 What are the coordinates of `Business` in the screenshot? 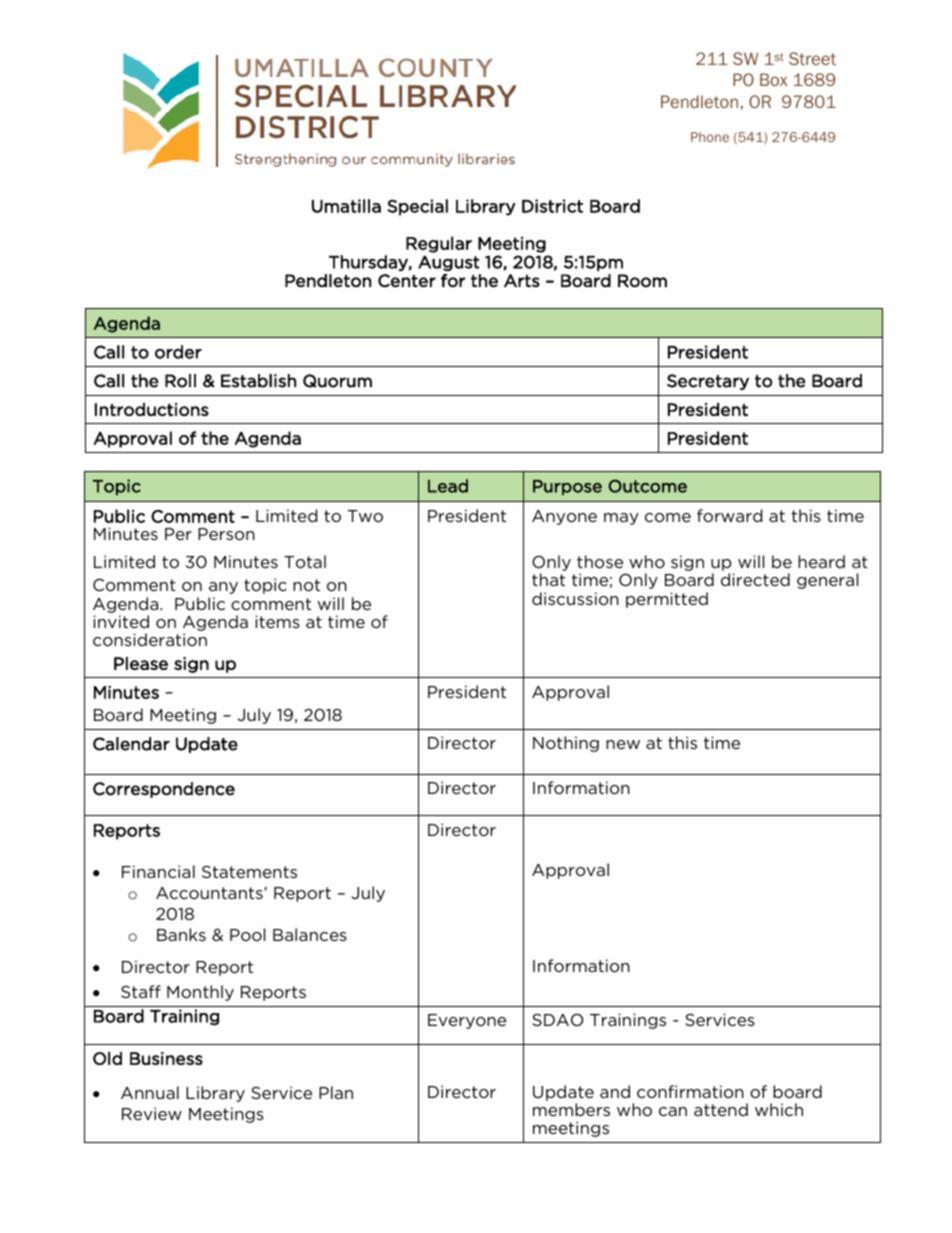 It's located at (166, 1058).
